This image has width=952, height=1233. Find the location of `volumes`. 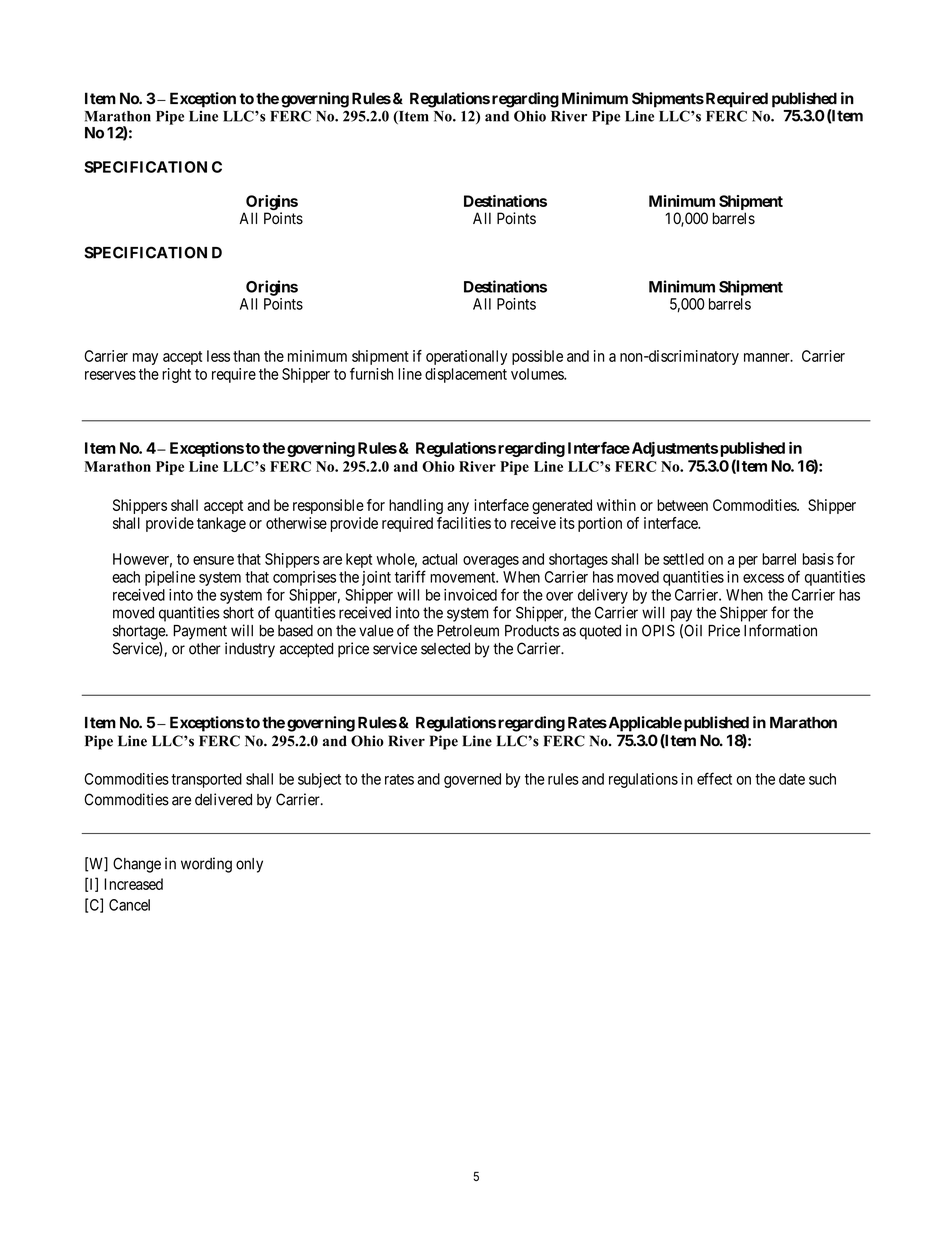

volumes is located at coordinates (538, 374).
